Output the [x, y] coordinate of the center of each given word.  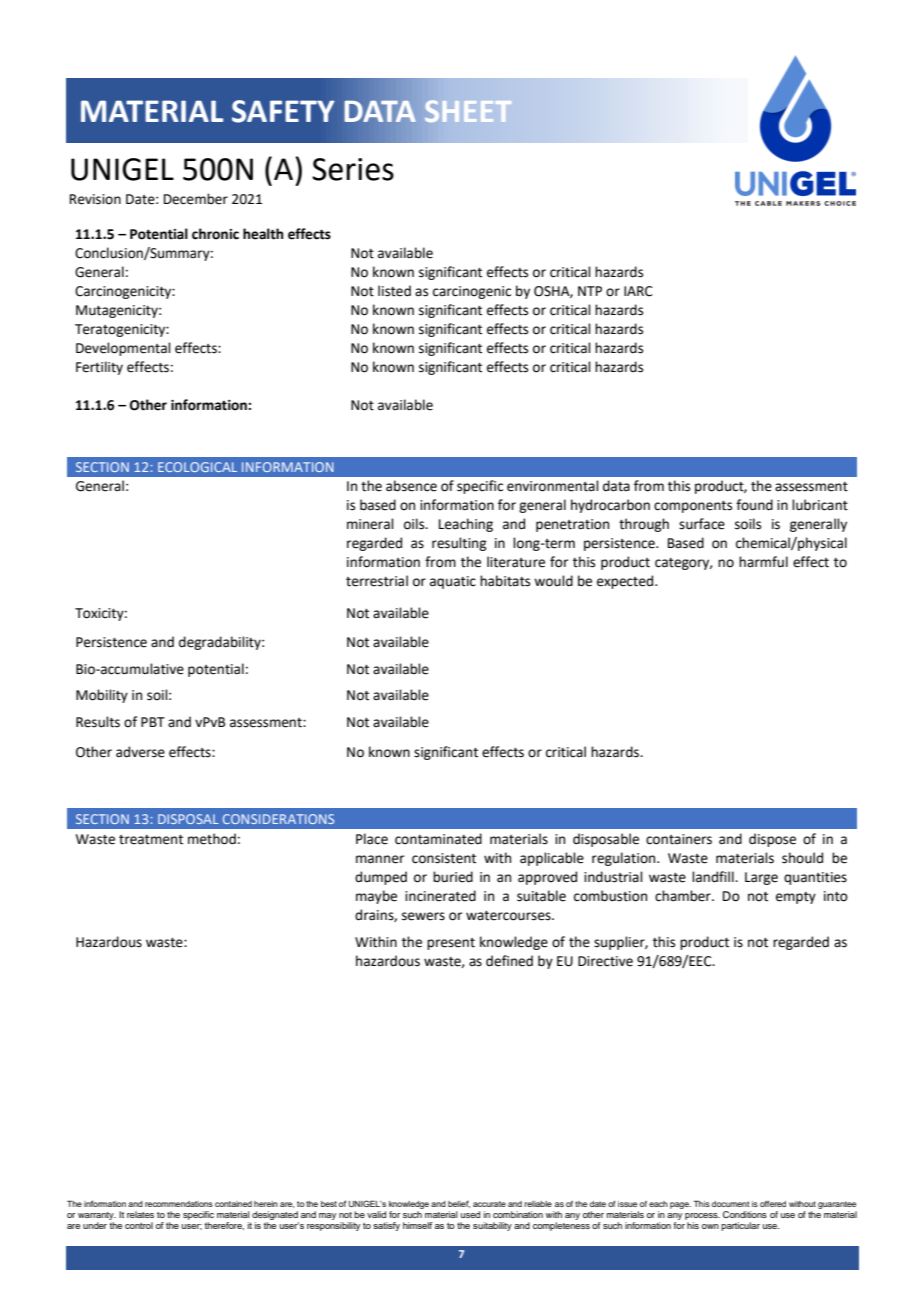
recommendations [179, 1204]
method [212, 839]
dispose [772, 840]
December [196, 199]
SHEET [468, 111]
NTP [590, 291]
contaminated [438, 839]
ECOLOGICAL [197, 467]
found [754, 505]
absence [411, 486]
